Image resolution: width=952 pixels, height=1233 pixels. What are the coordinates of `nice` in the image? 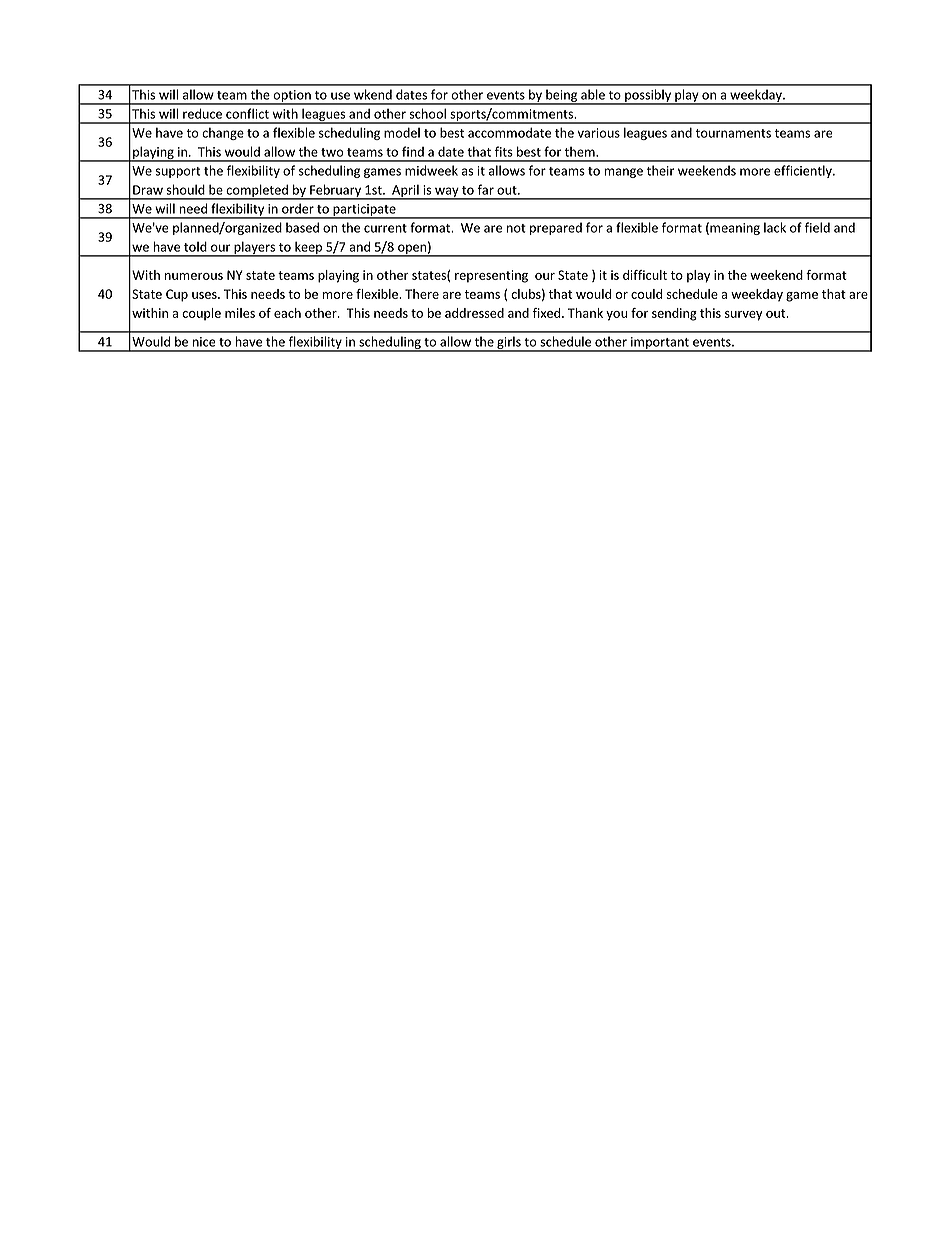 It's located at (204, 342).
